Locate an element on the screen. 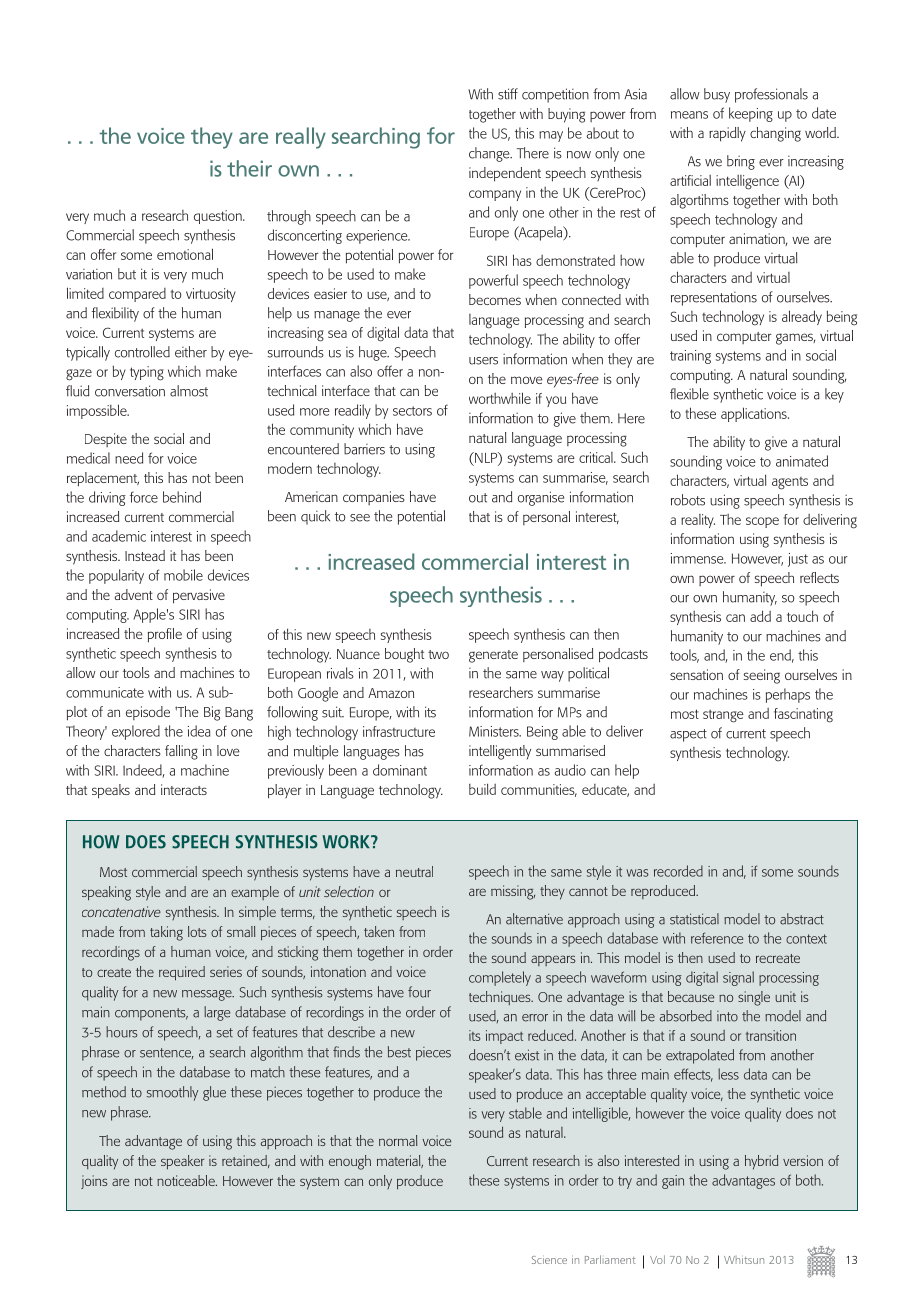  episode is located at coordinates (148, 713).
